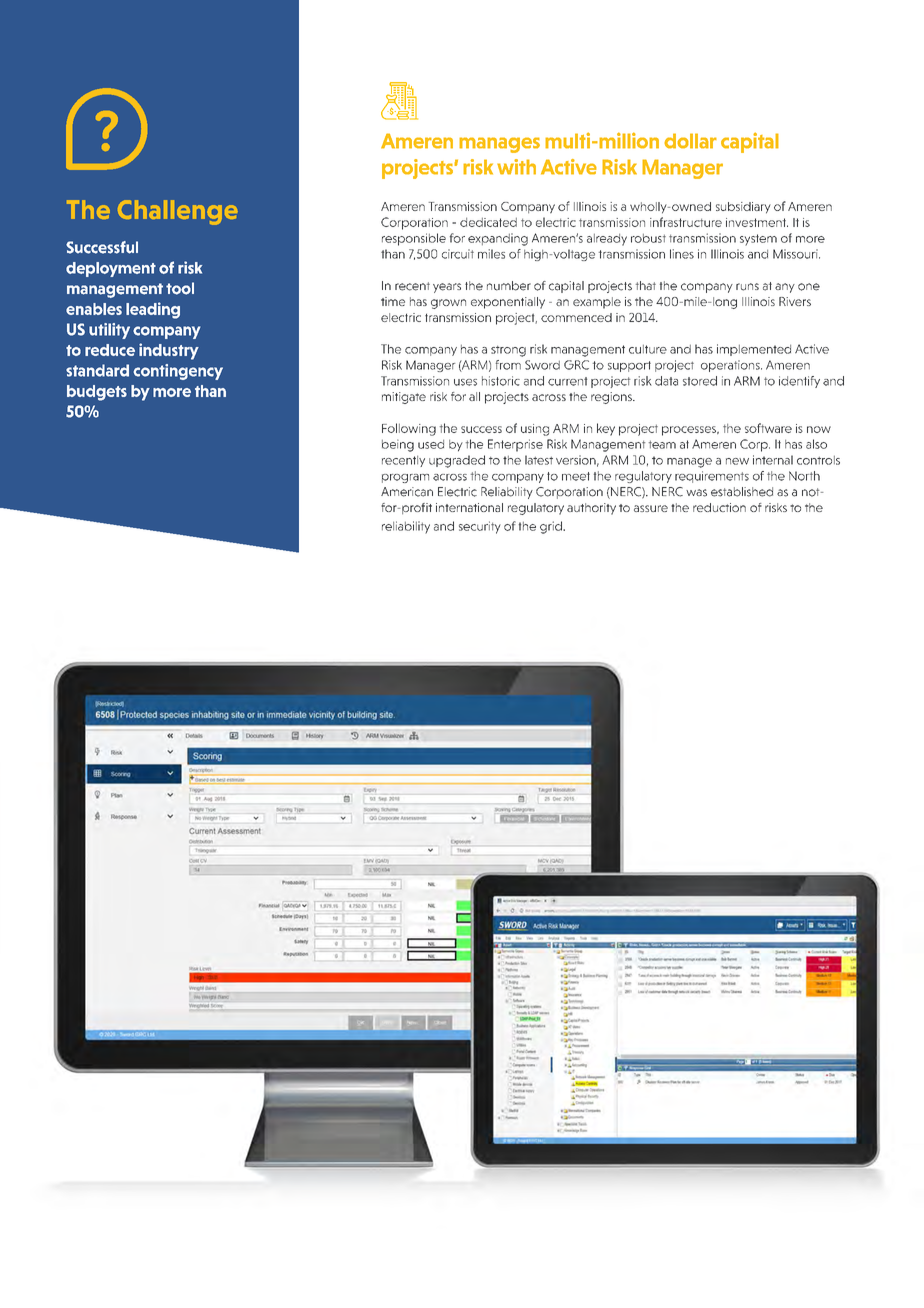  I want to click on tool, so click(180, 288).
